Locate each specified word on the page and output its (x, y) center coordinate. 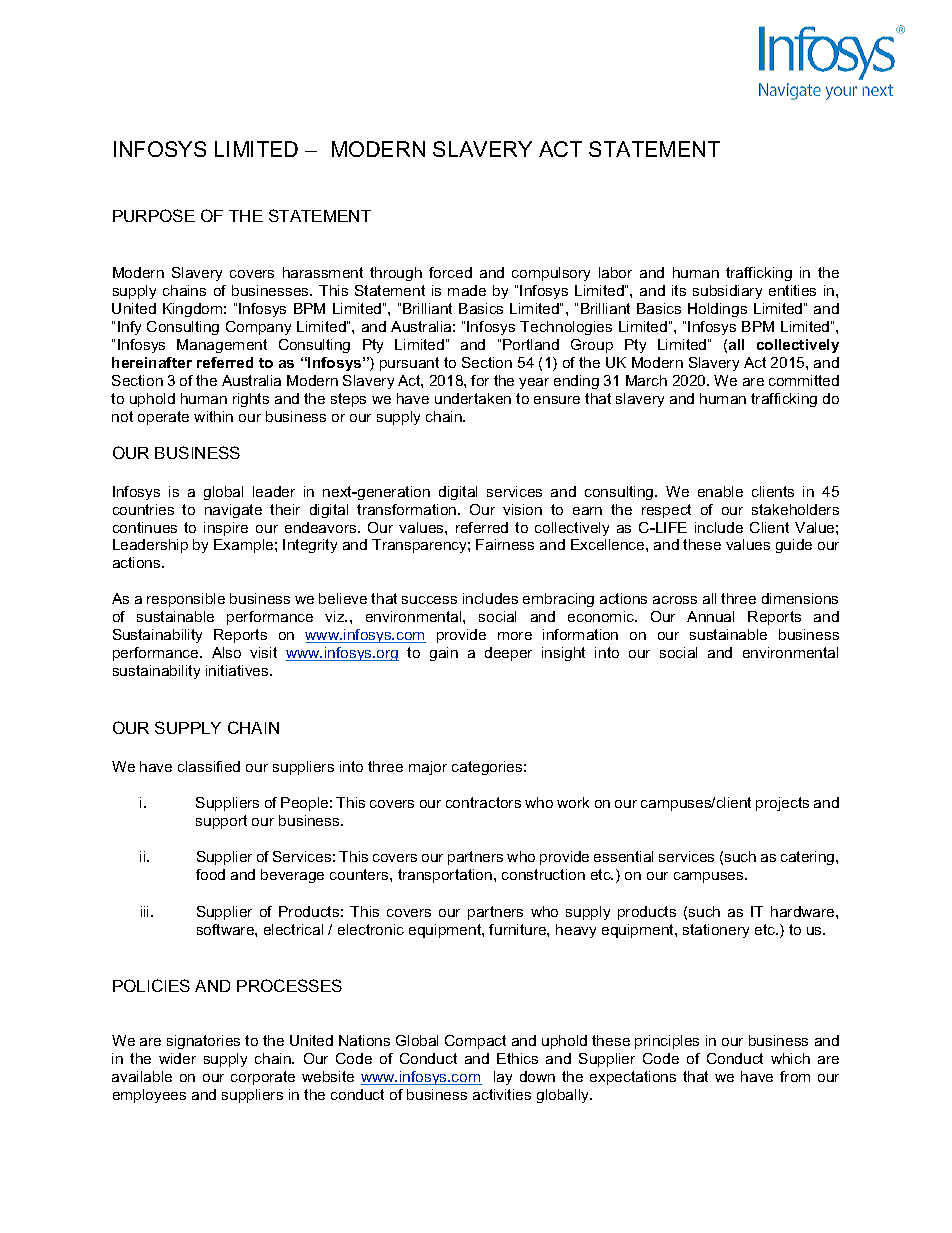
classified (209, 766)
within (213, 416)
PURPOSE (154, 215)
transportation (446, 876)
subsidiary (727, 292)
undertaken (473, 398)
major (428, 768)
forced (450, 272)
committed (804, 380)
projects (782, 804)
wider (177, 1058)
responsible (186, 600)
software (226, 929)
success (429, 600)
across (675, 600)
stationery (716, 931)
